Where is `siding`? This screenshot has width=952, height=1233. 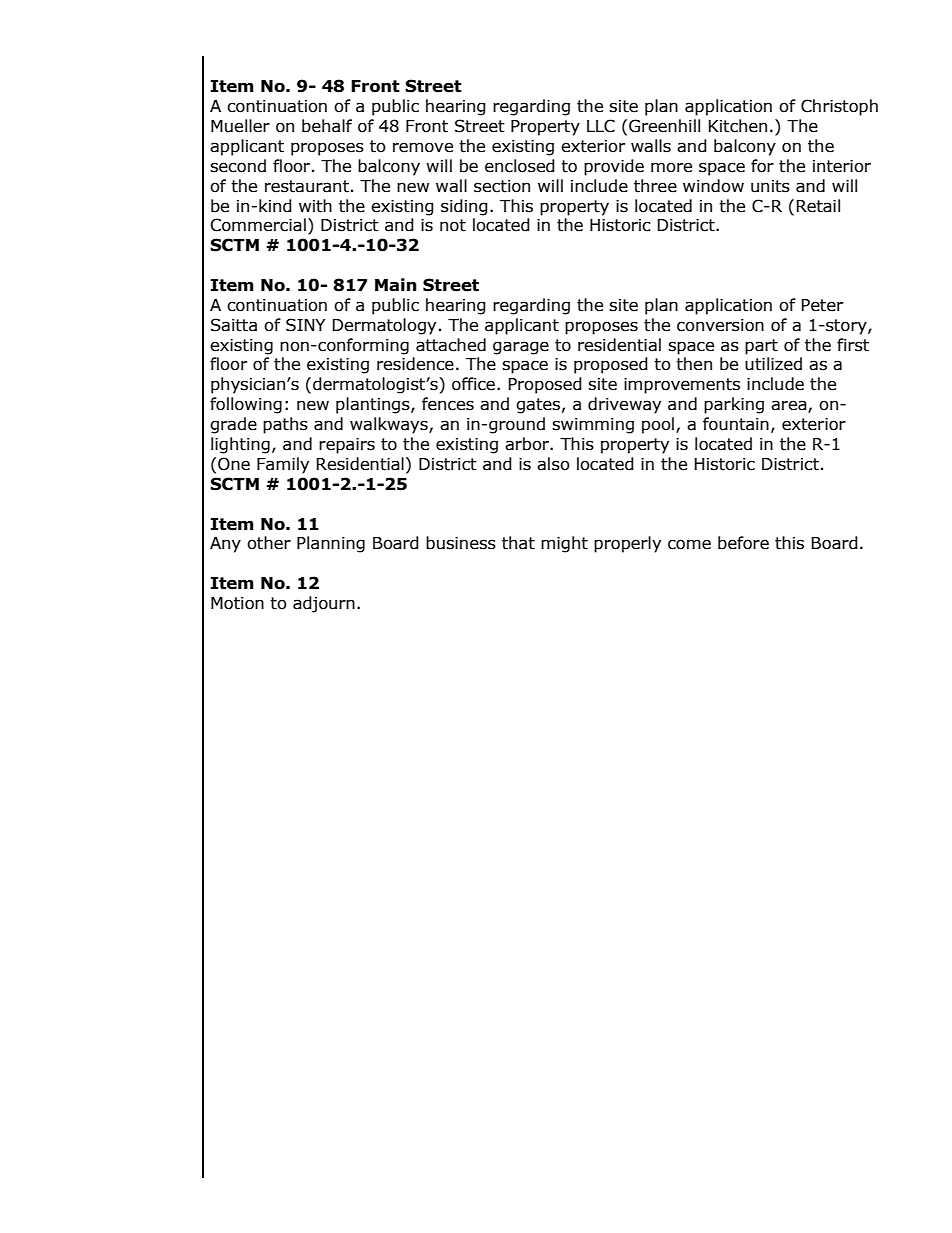
siding is located at coordinates (464, 207).
